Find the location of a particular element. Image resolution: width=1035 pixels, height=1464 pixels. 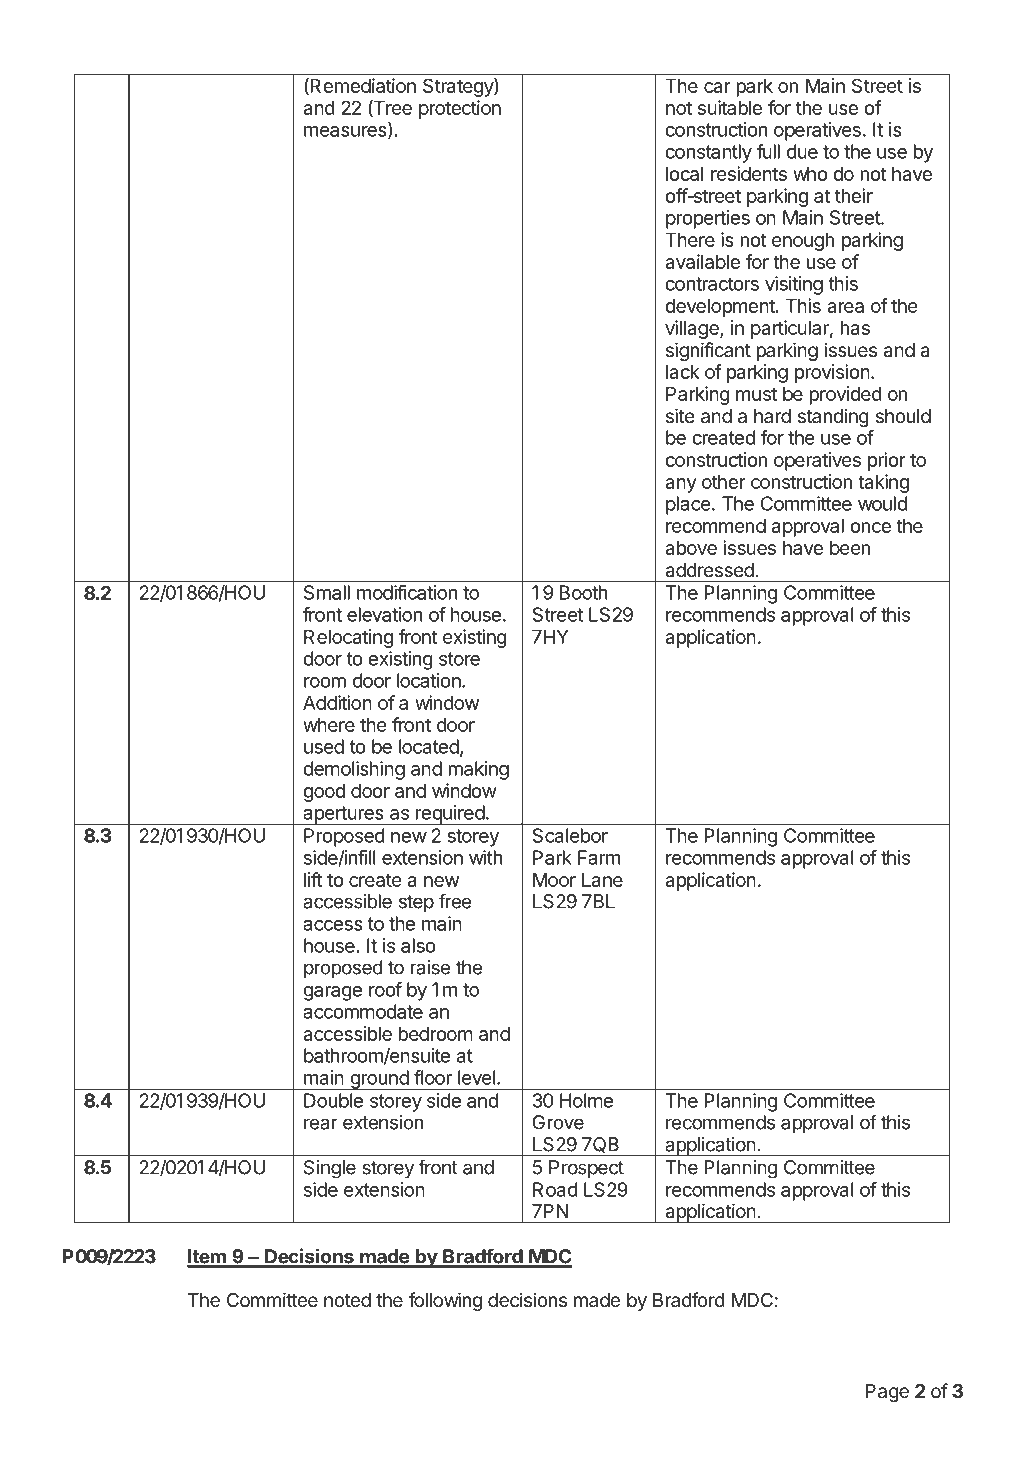

Booth is located at coordinates (583, 592).
